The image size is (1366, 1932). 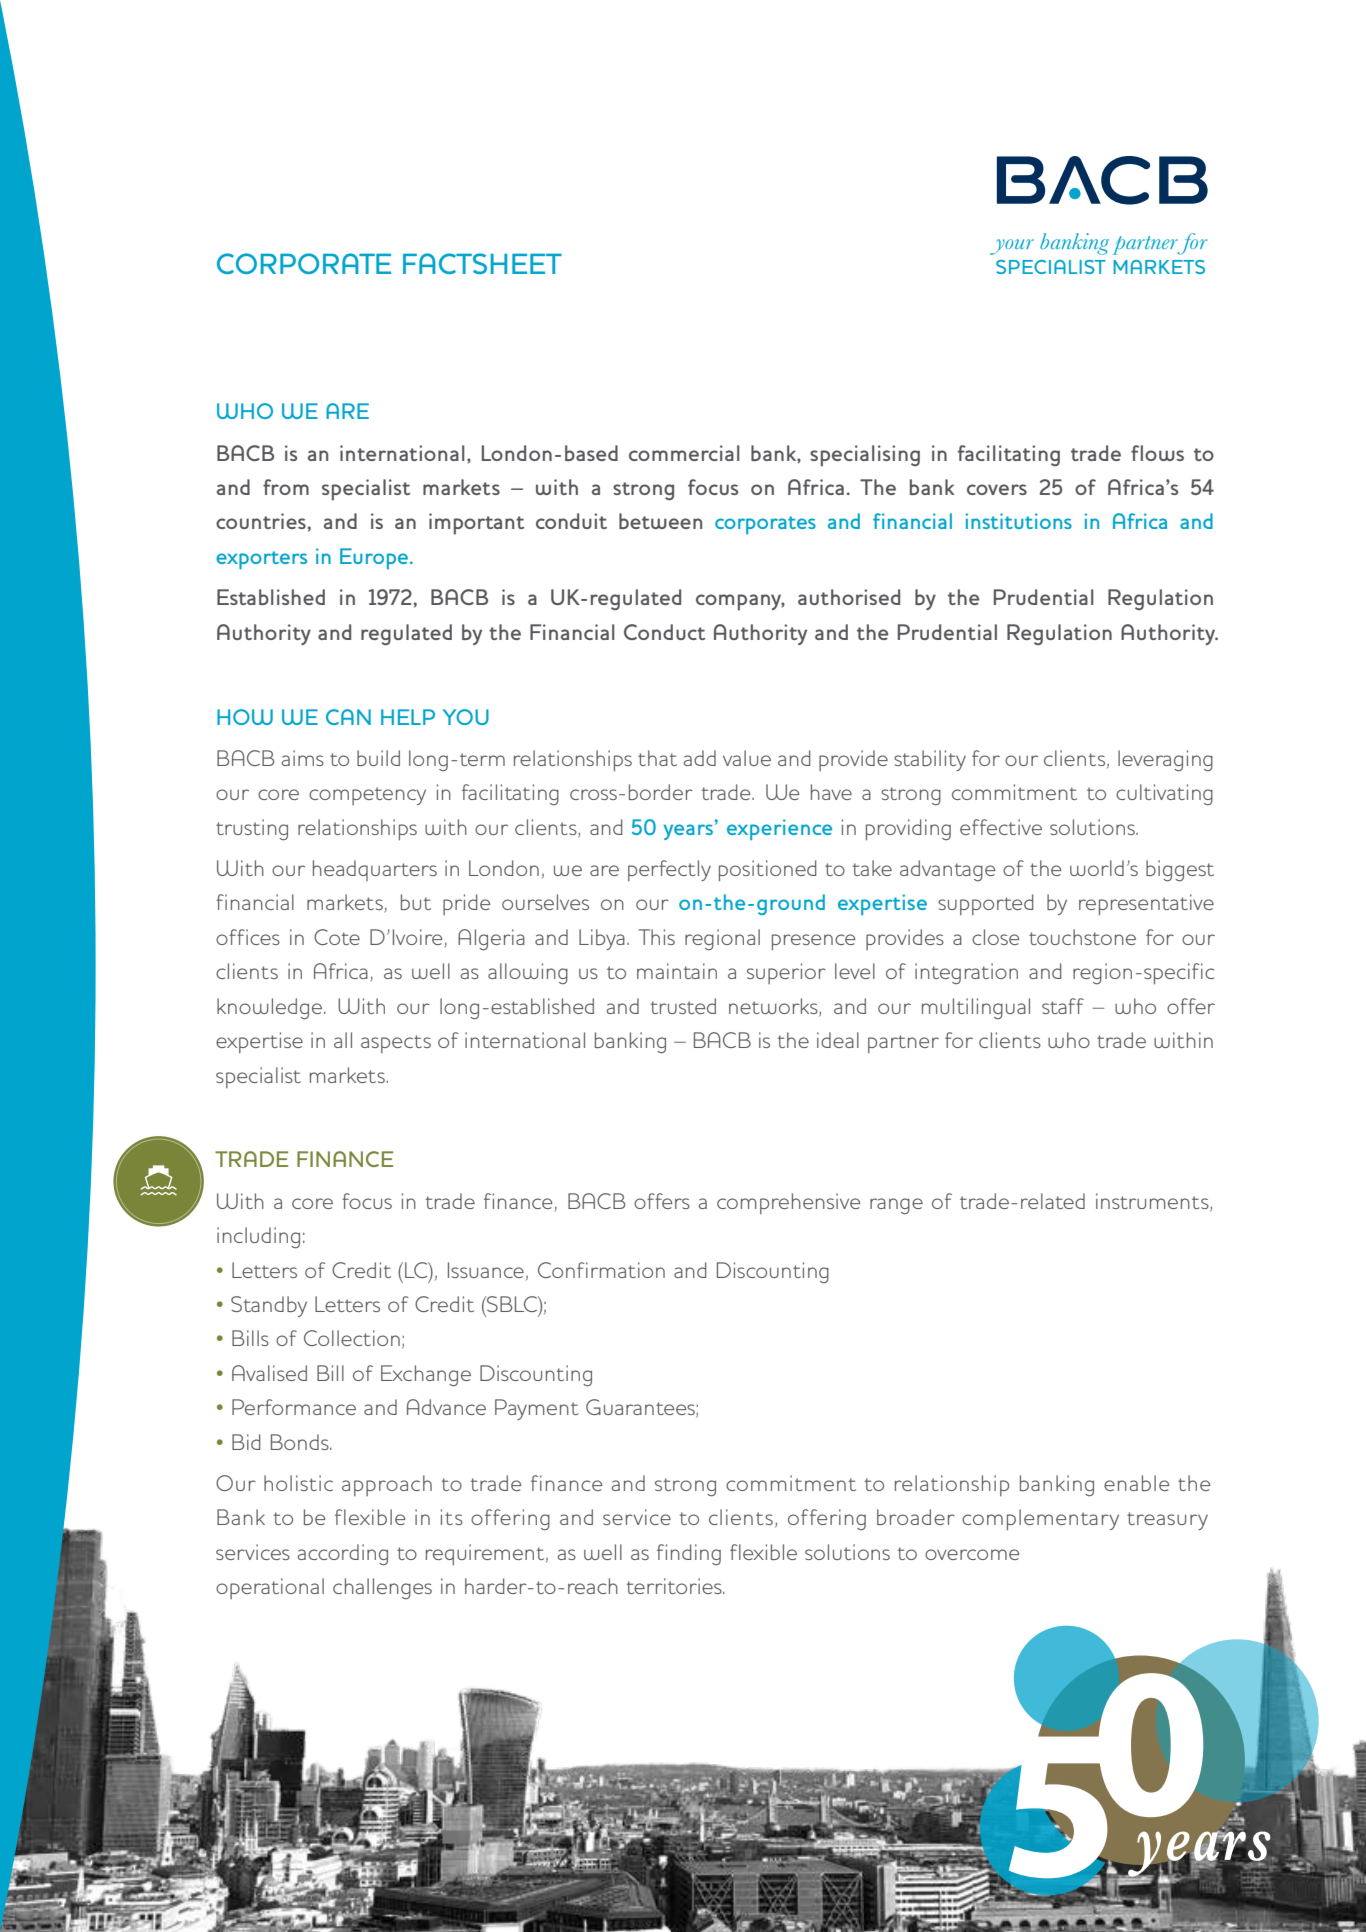 I want to click on This, so click(x=656, y=937).
